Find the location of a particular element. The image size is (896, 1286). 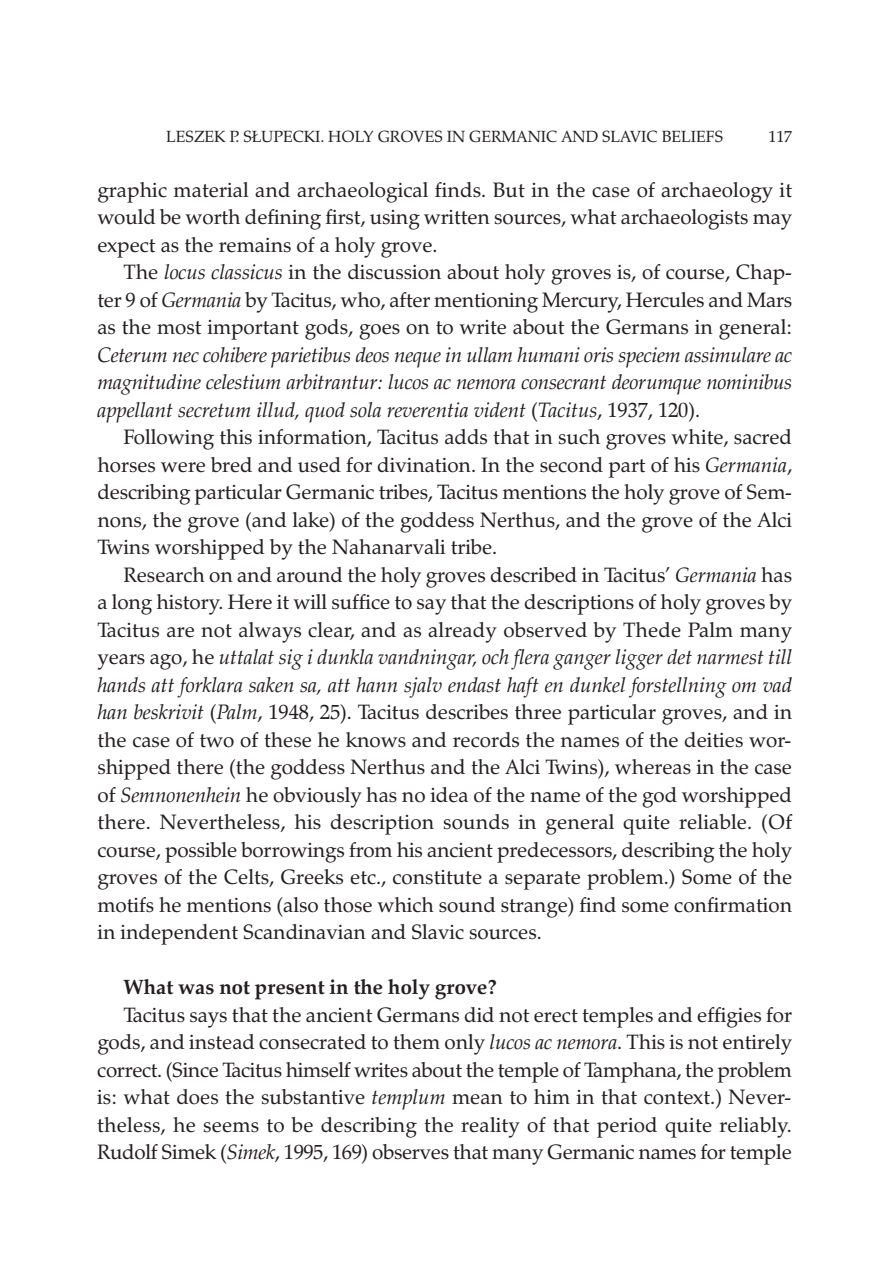

idea is located at coordinates (449, 795).
